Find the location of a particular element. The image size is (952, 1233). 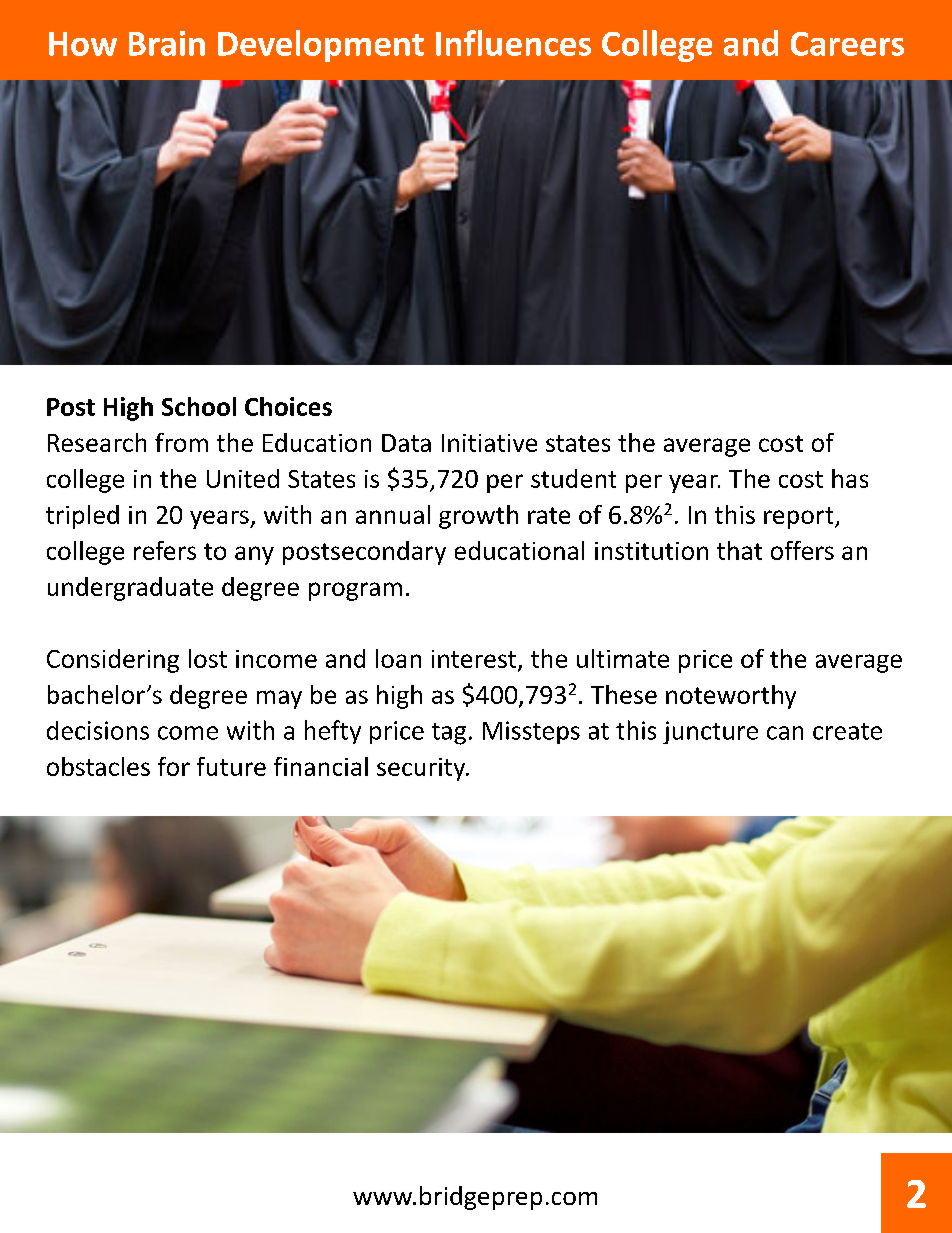

Careers is located at coordinates (847, 44).
